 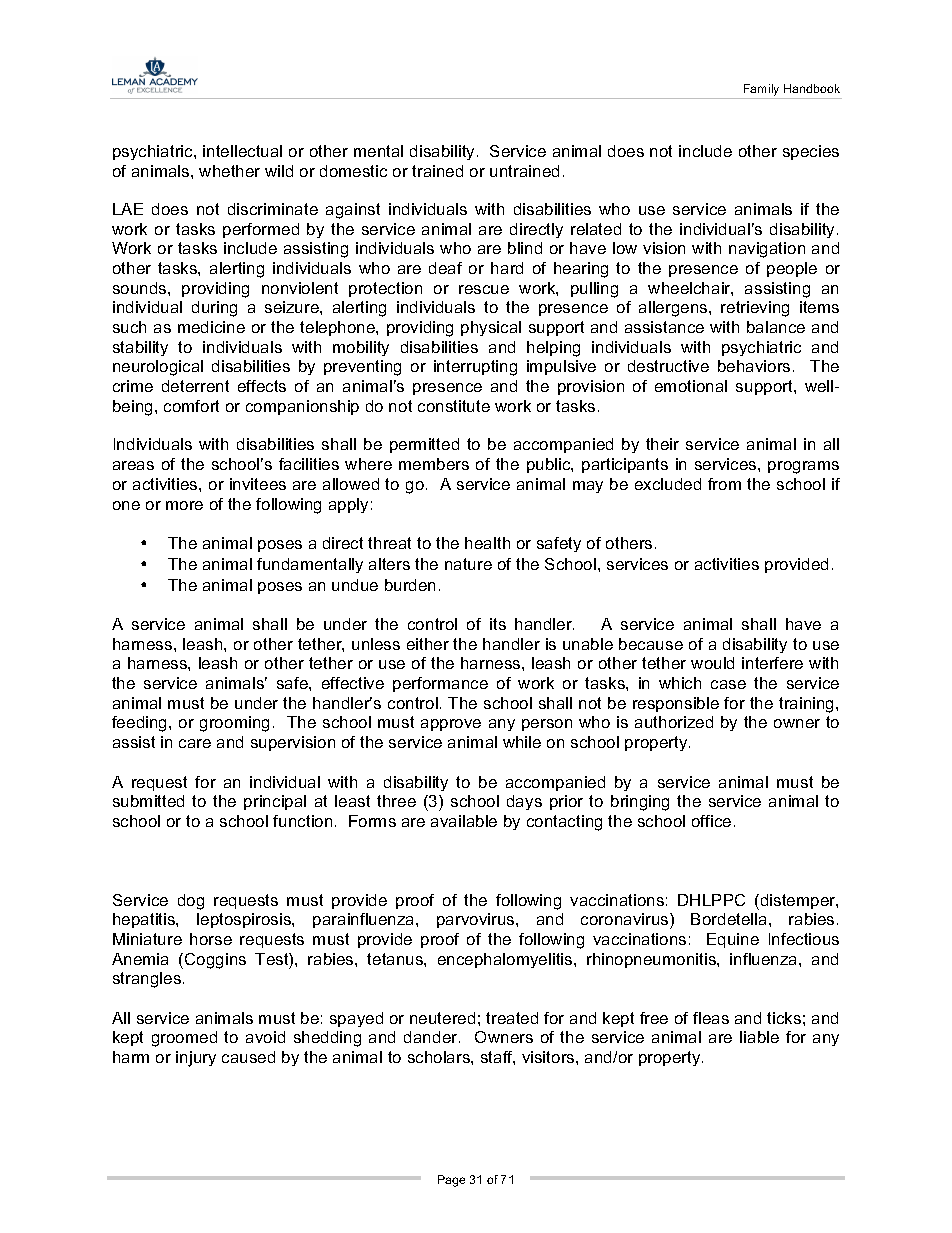 I want to click on would, so click(x=712, y=663).
